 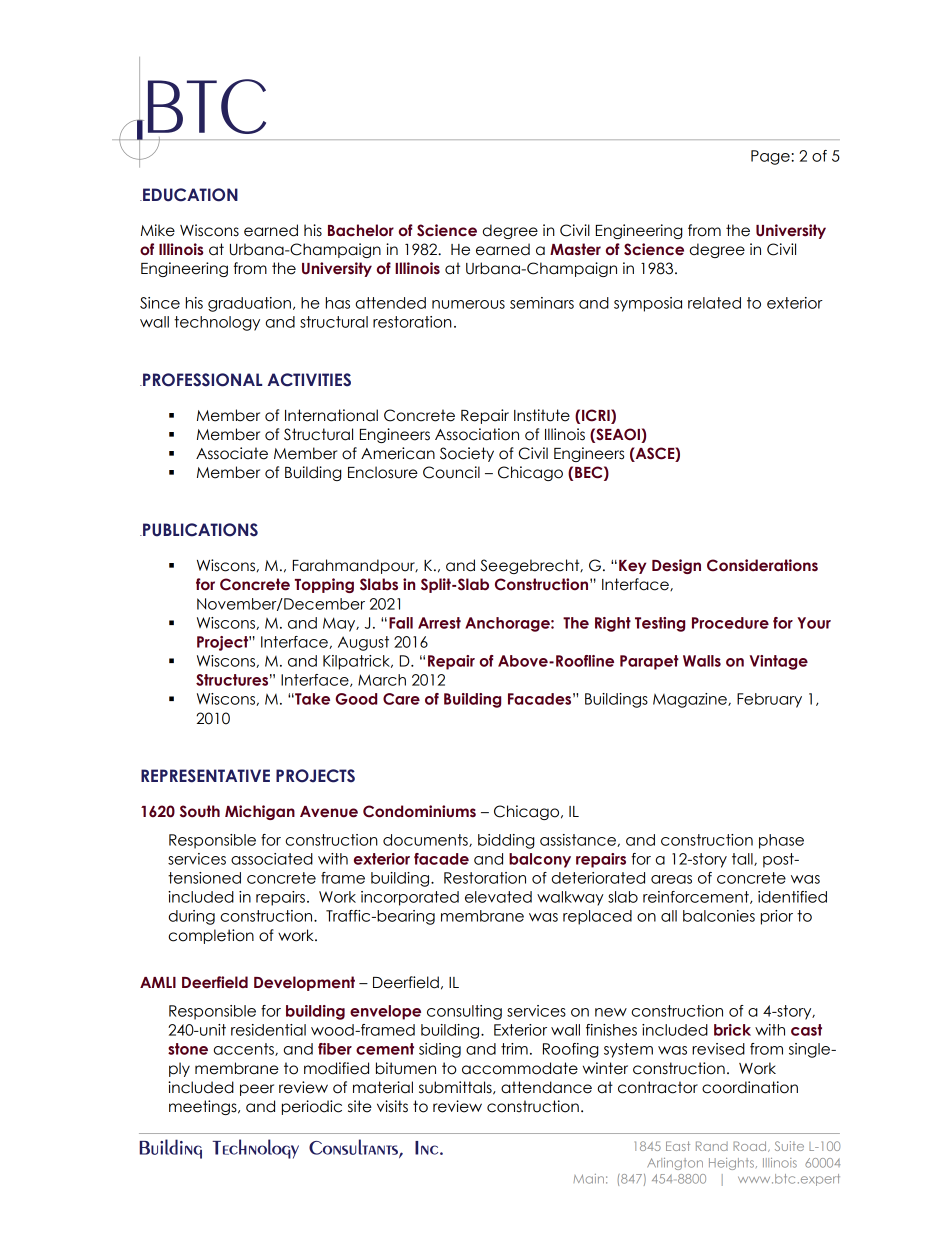 What do you see at coordinates (439, 623) in the screenshot?
I see `Arrest` at bounding box center [439, 623].
